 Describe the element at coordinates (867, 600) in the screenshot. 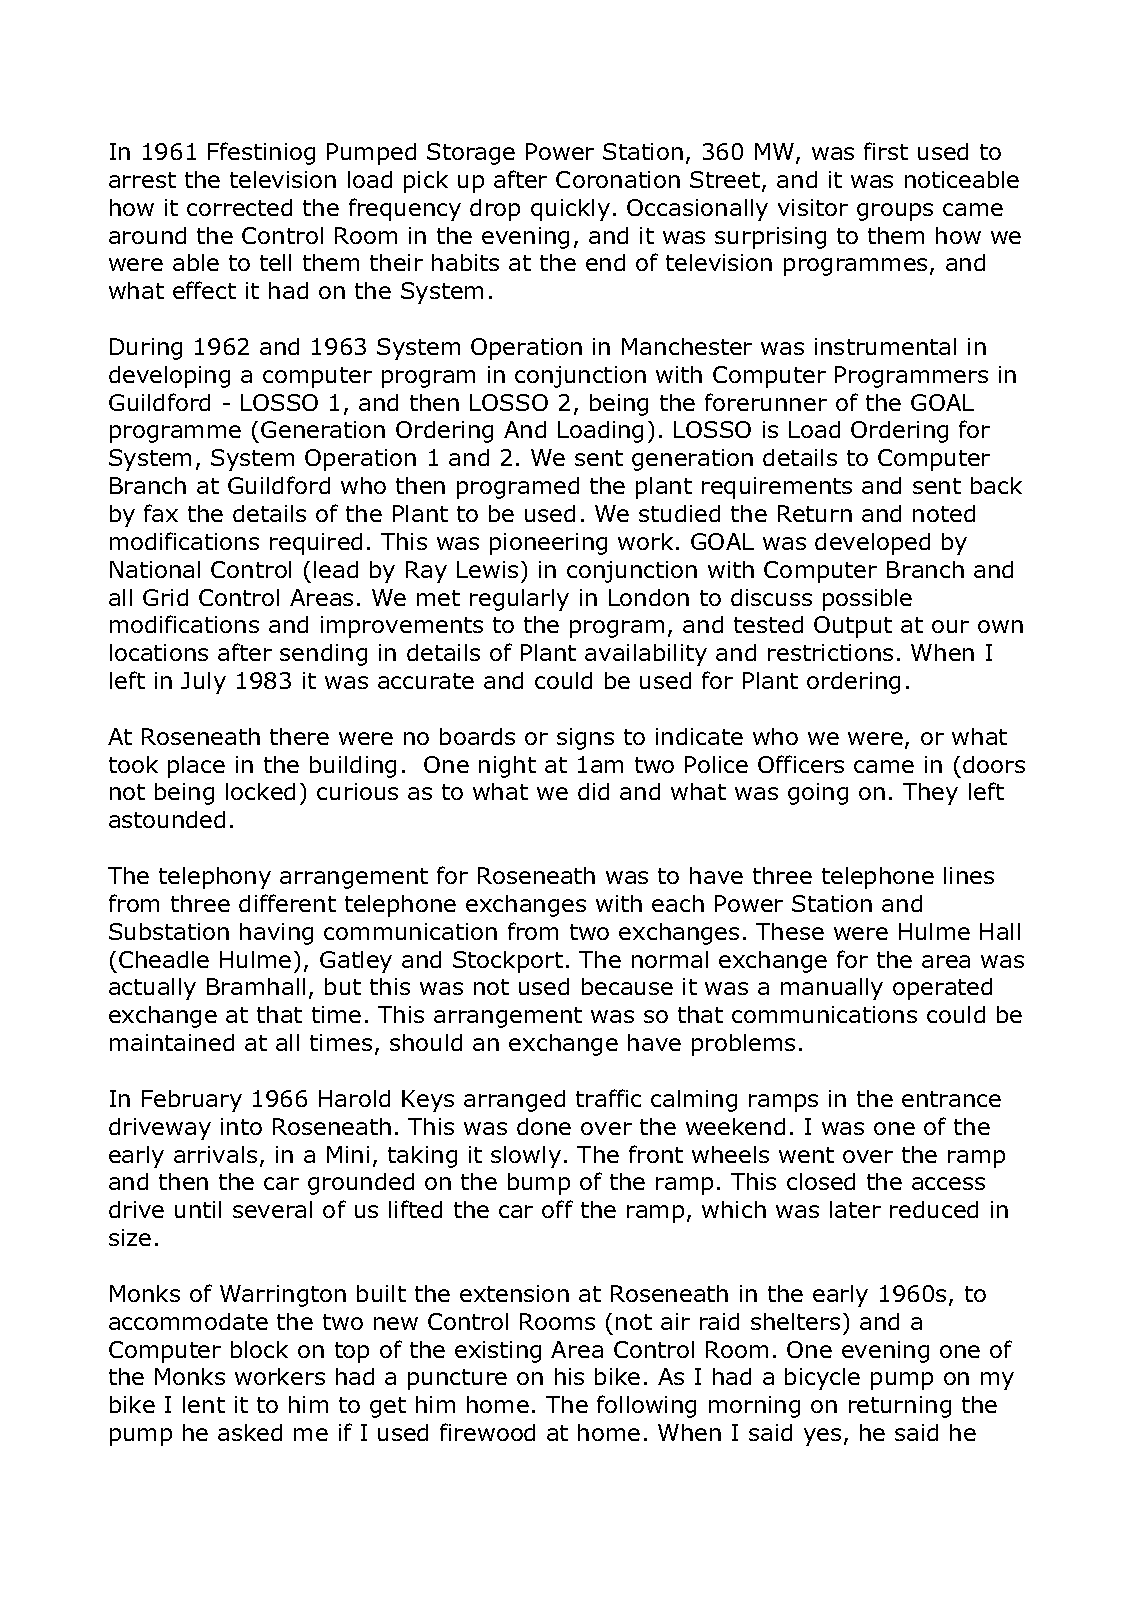

I see `possible` at that location.
